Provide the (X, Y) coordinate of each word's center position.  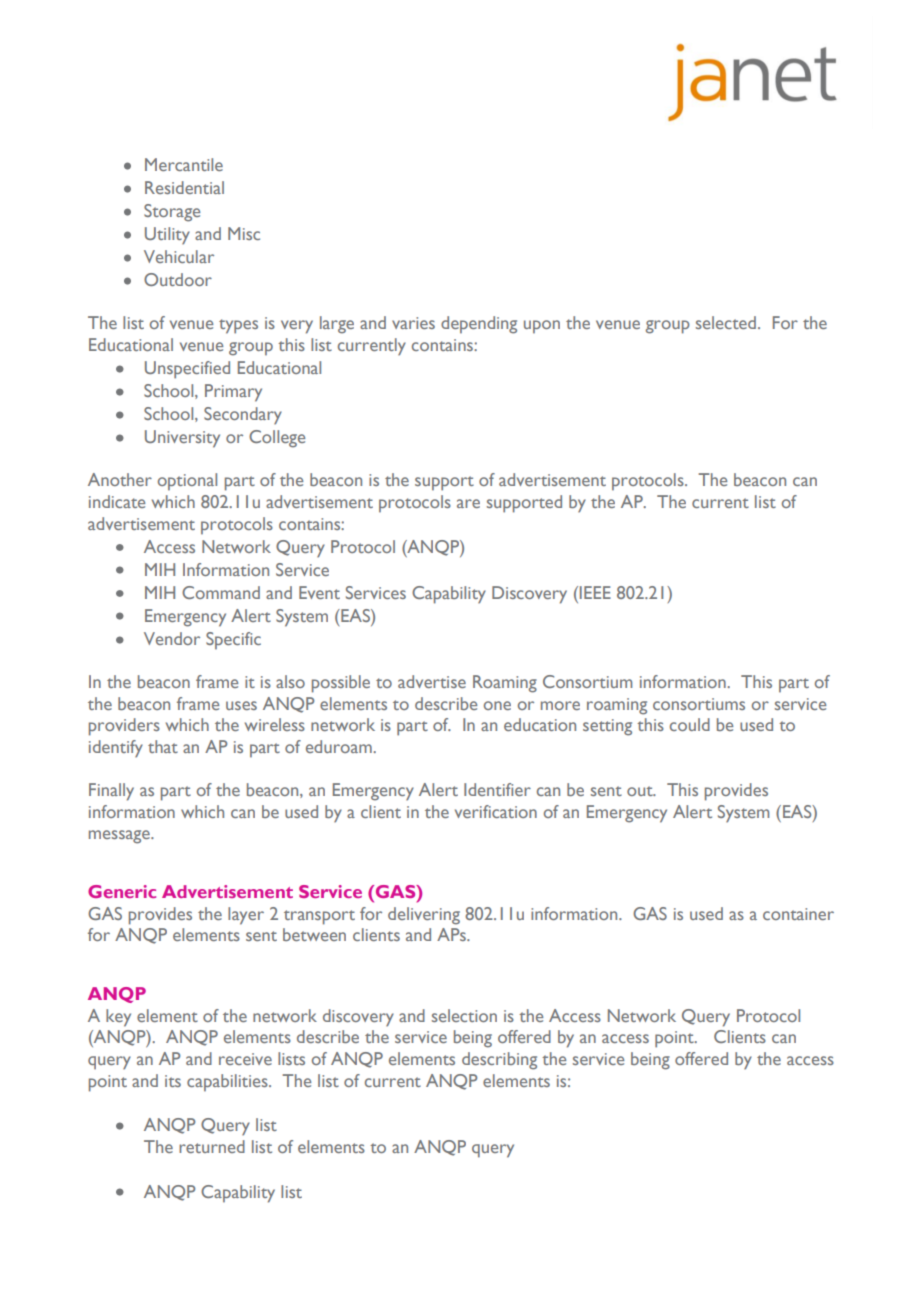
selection (464, 1015)
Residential (184, 187)
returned (212, 1146)
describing (499, 1061)
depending (479, 325)
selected (726, 322)
